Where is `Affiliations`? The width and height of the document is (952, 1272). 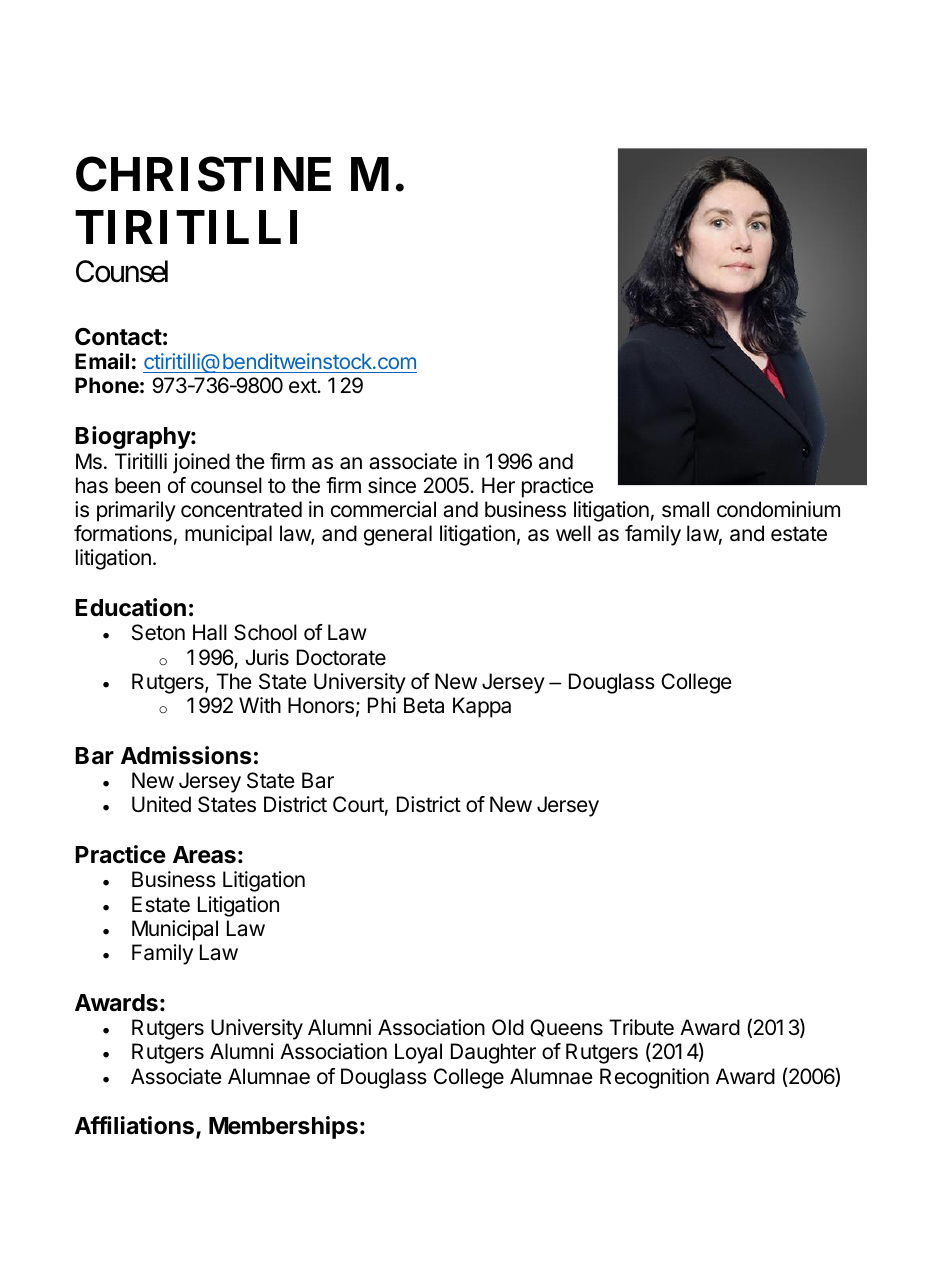
Affiliations is located at coordinates (134, 1125).
